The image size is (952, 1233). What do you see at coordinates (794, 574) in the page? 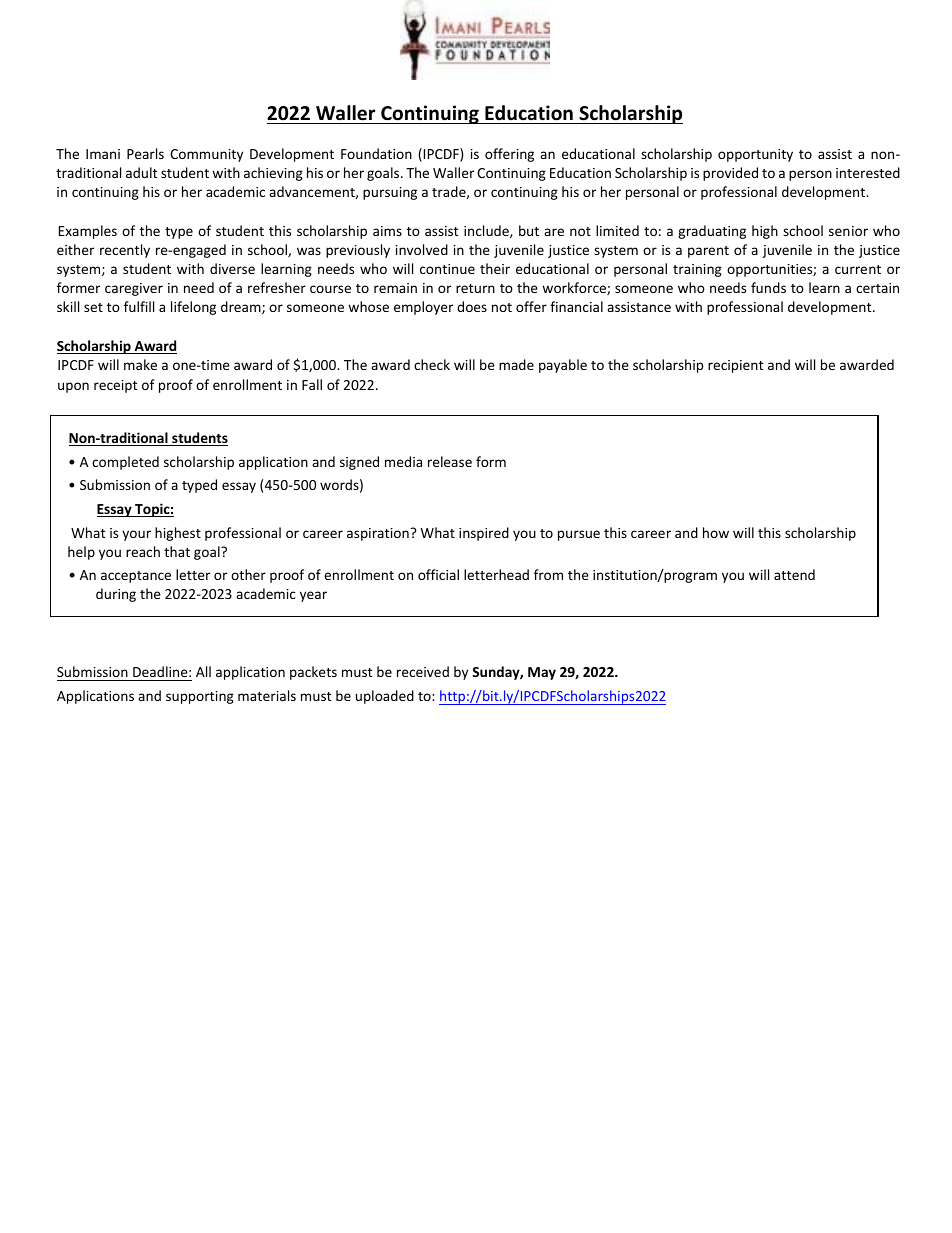
I see `attend` at bounding box center [794, 574].
